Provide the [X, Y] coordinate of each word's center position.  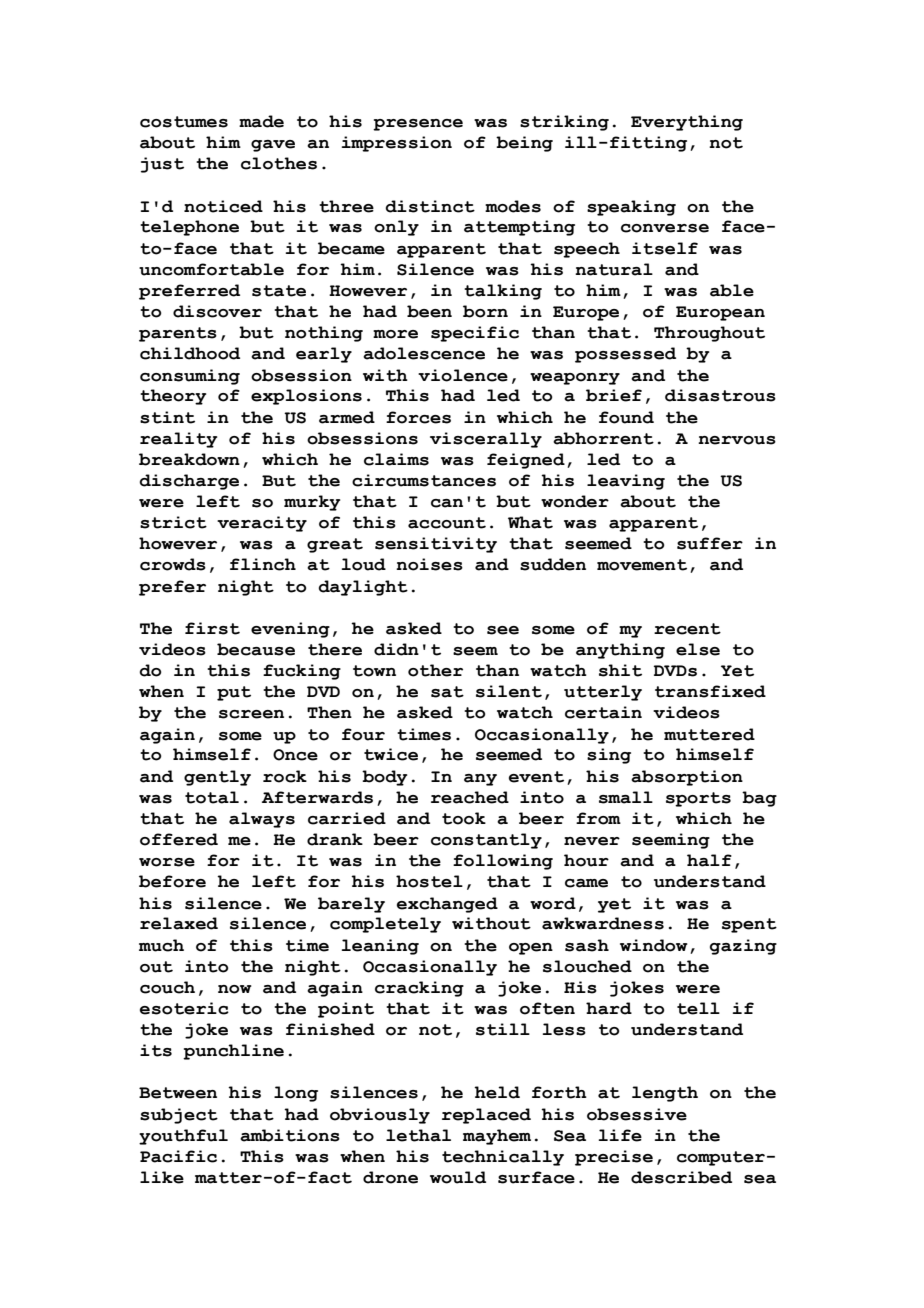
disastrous [720, 395]
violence [463, 375]
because [256, 649]
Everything [687, 123]
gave [273, 146]
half [709, 860]
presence [418, 125]
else [698, 649]
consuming [190, 377]
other [435, 670]
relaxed [179, 923]
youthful [183, 1137]
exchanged [447, 905]
